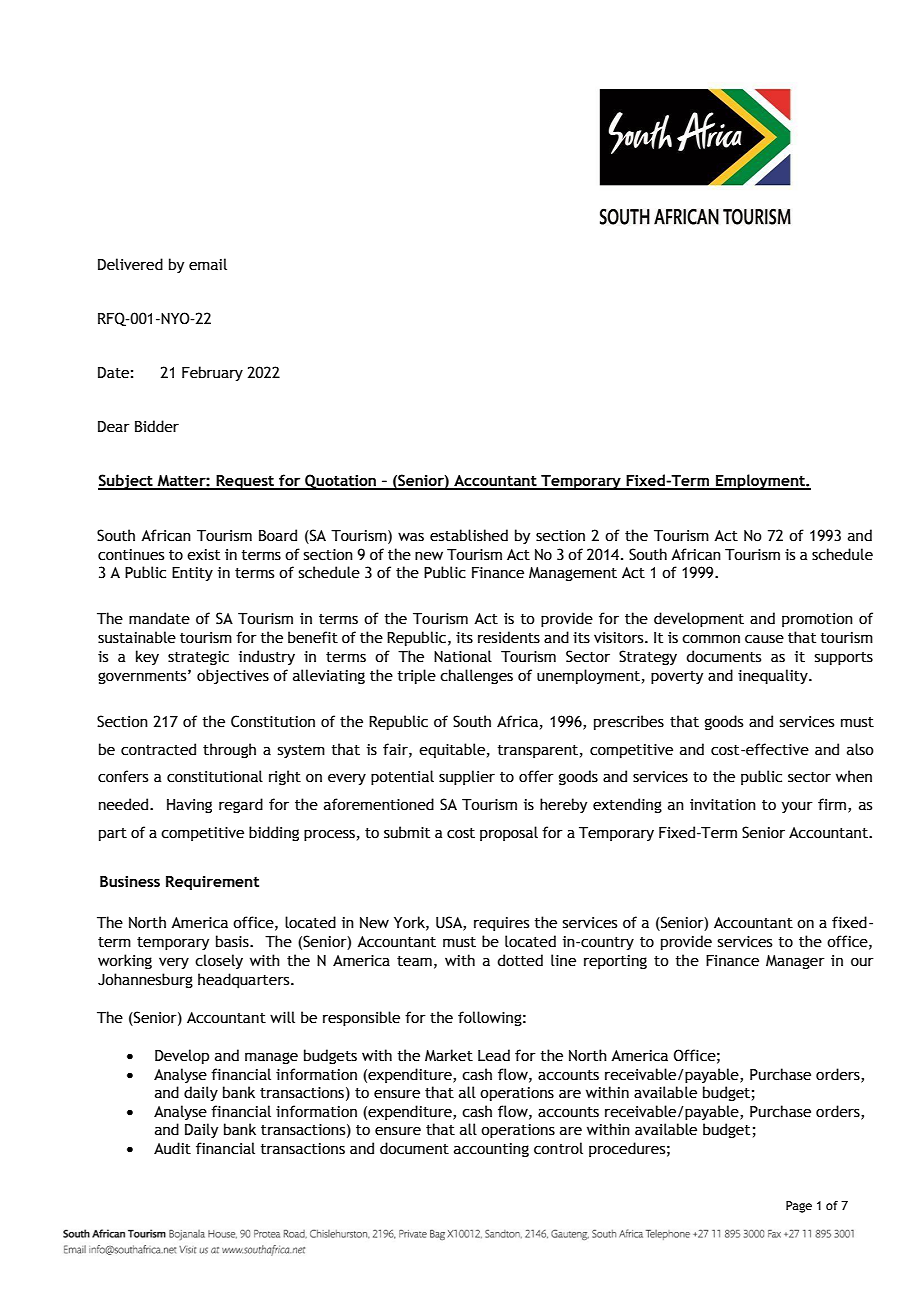  Describe the element at coordinates (520, 960) in the document. I see `dotted` at that location.
